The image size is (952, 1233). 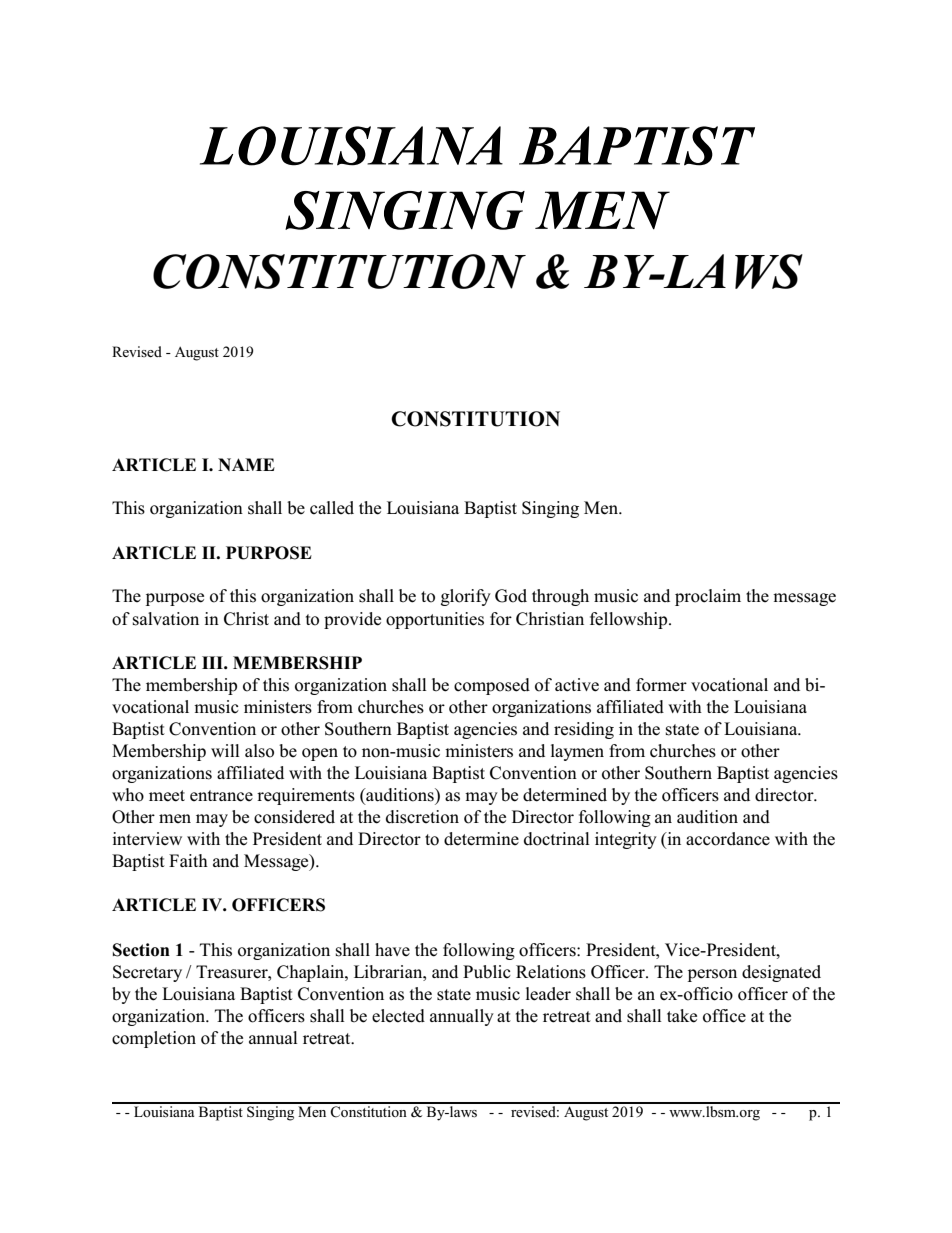 What do you see at coordinates (166, 619) in the screenshot?
I see `salvation` at bounding box center [166, 619].
